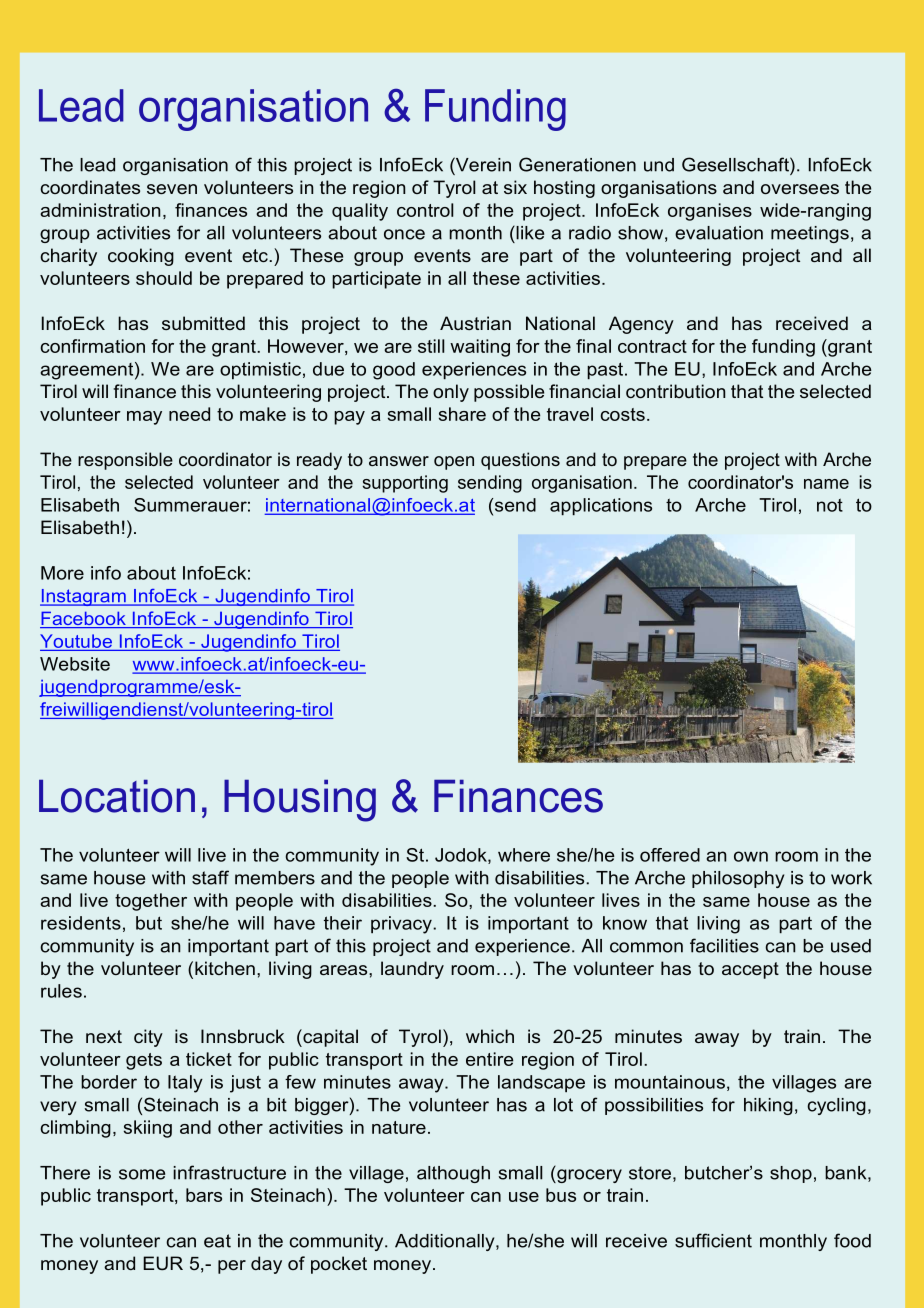 The width and height of the document is (924, 1308). Describe the element at coordinates (713, 1240) in the document. I see `sufficient` at that location.
